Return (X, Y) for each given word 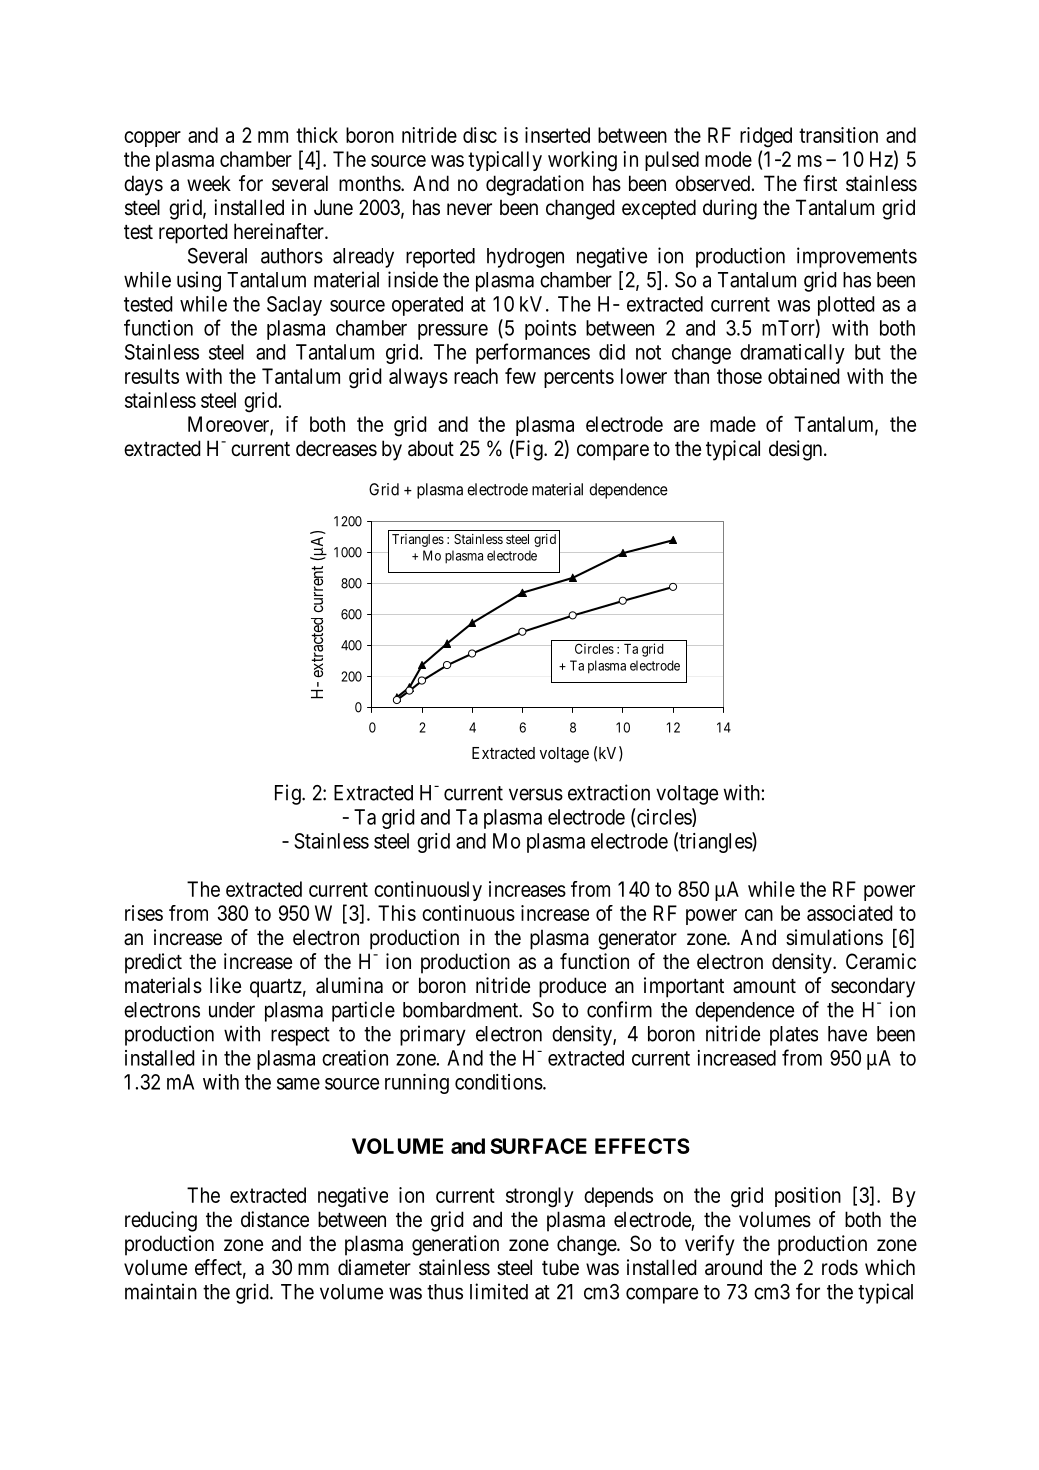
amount (764, 986)
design (797, 450)
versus (536, 794)
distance (275, 1219)
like (225, 985)
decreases (336, 448)
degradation (535, 185)
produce (572, 987)
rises (144, 913)
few (520, 376)
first (820, 183)
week (209, 183)
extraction (609, 792)
